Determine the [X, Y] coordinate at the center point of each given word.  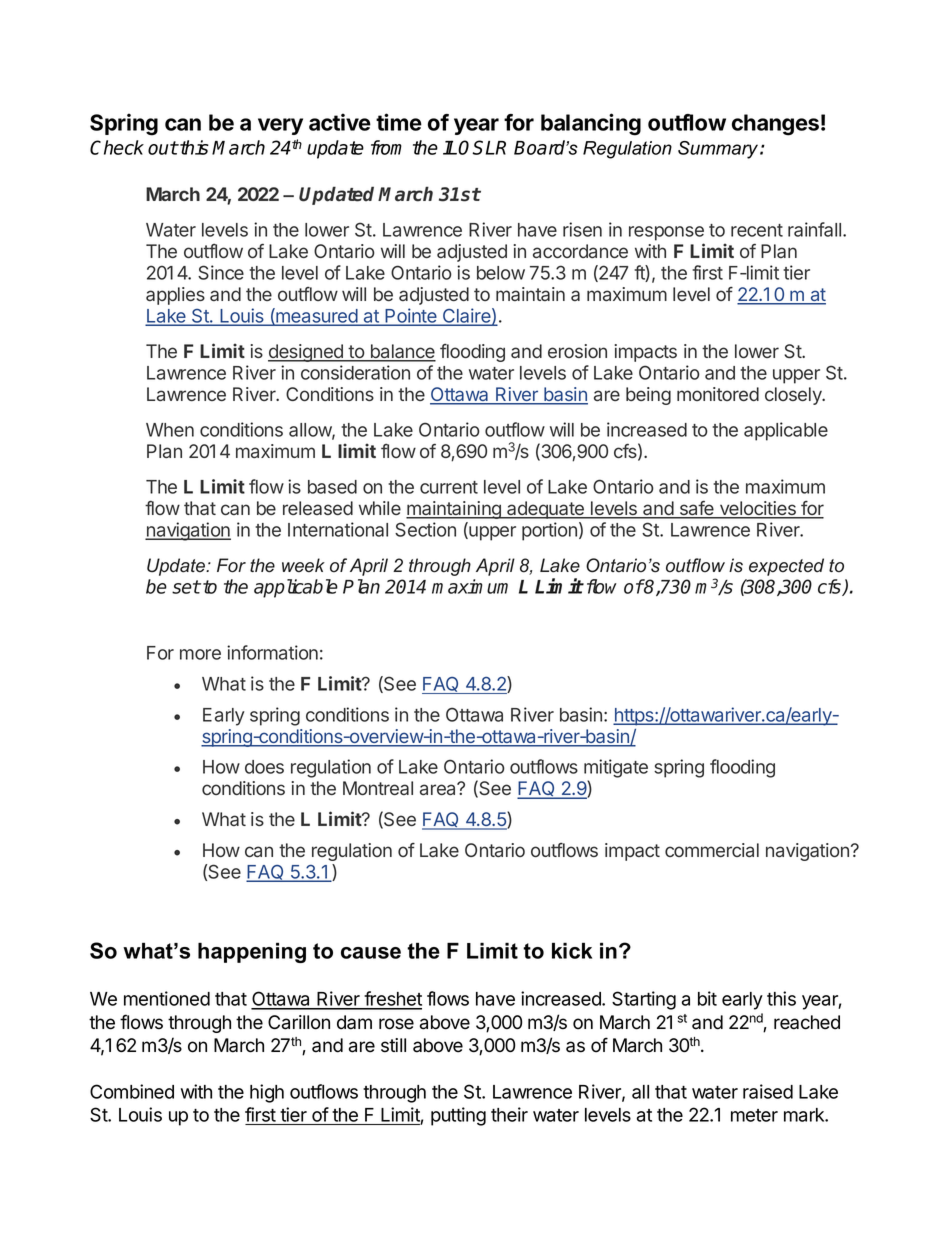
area [439, 789]
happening [252, 952]
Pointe [411, 316]
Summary [719, 150]
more [200, 654]
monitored [718, 394]
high [267, 1093]
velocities [757, 509]
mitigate [616, 768]
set [186, 587]
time [399, 122]
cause [371, 953]
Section [425, 529]
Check [117, 147]
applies [175, 296]
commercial [712, 850]
